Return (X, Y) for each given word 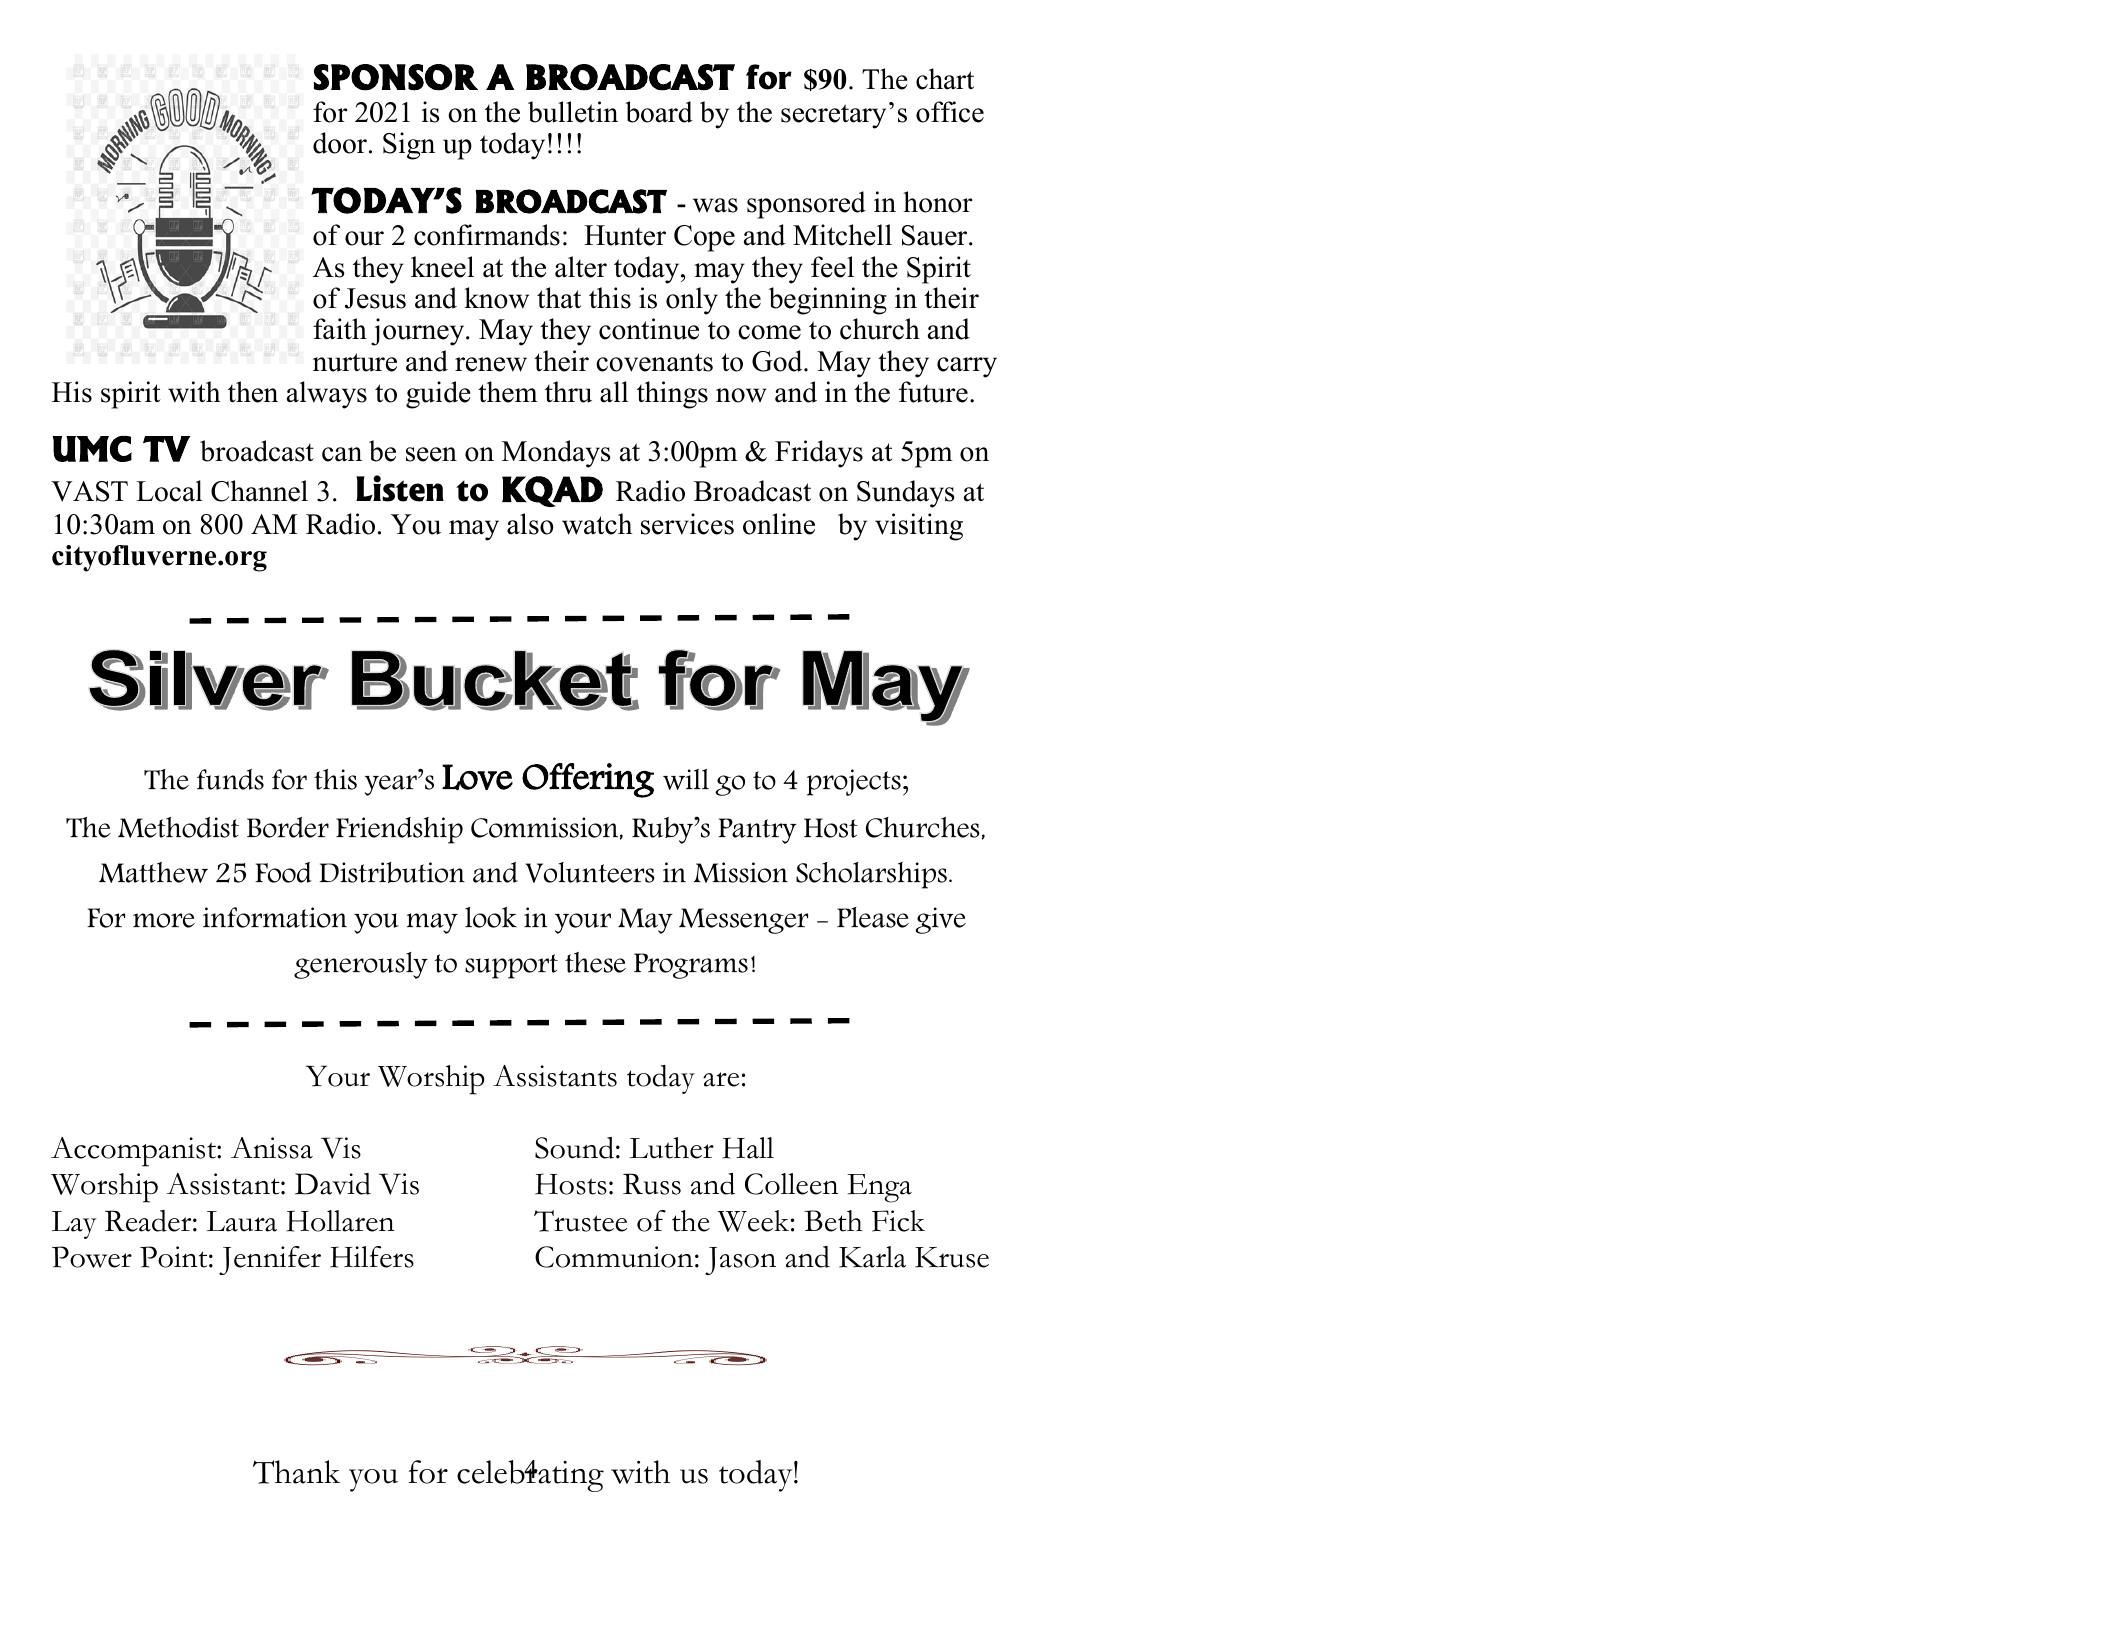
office (950, 112)
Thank (296, 1472)
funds (230, 779)
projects (854, 782)
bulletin (573, 112)
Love (477, 777)
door (340, 143)
